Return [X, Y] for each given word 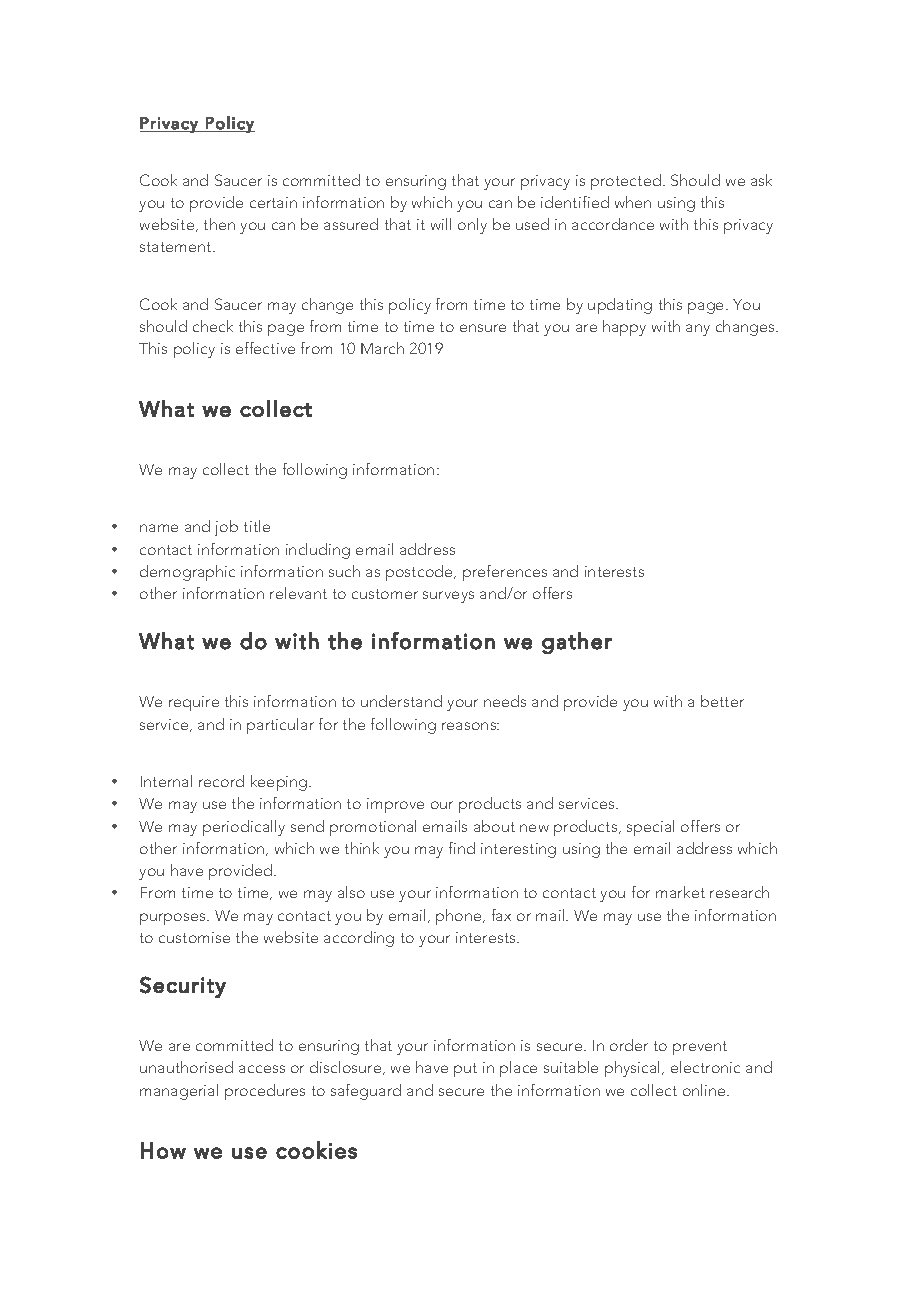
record [221, 781]
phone [460, 917]
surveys [448, 597]
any [698, 330]
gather [577, 643]
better [722, 701]
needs [505, 701]
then [219, 224]
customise [194, 937]
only [472, 226]
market [680, 892]
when [633, 202]
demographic [187, 573]
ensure [483, 328]
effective [265, 348]
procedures [265, 1092]
